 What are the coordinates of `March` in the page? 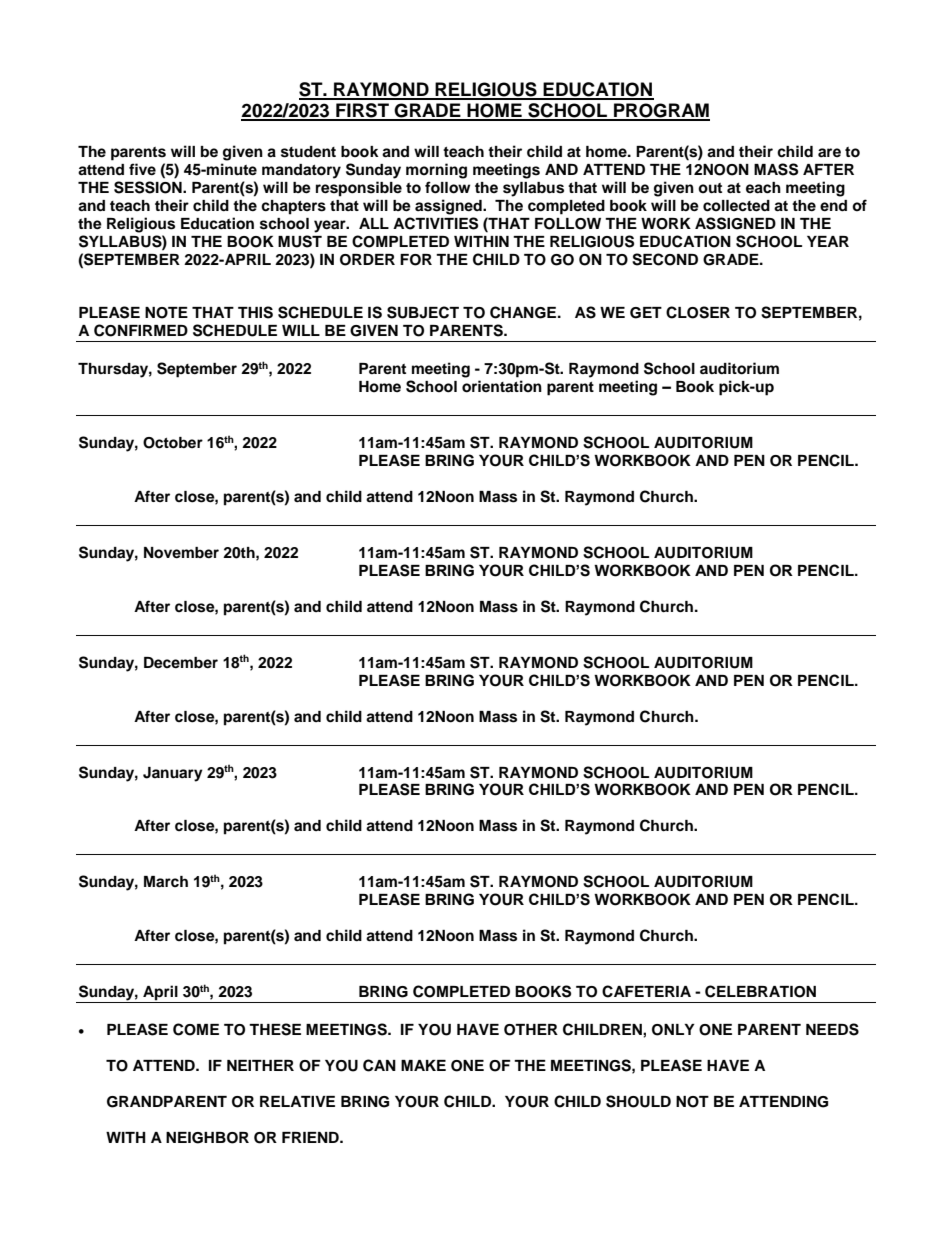 It's located at (166, 881).
